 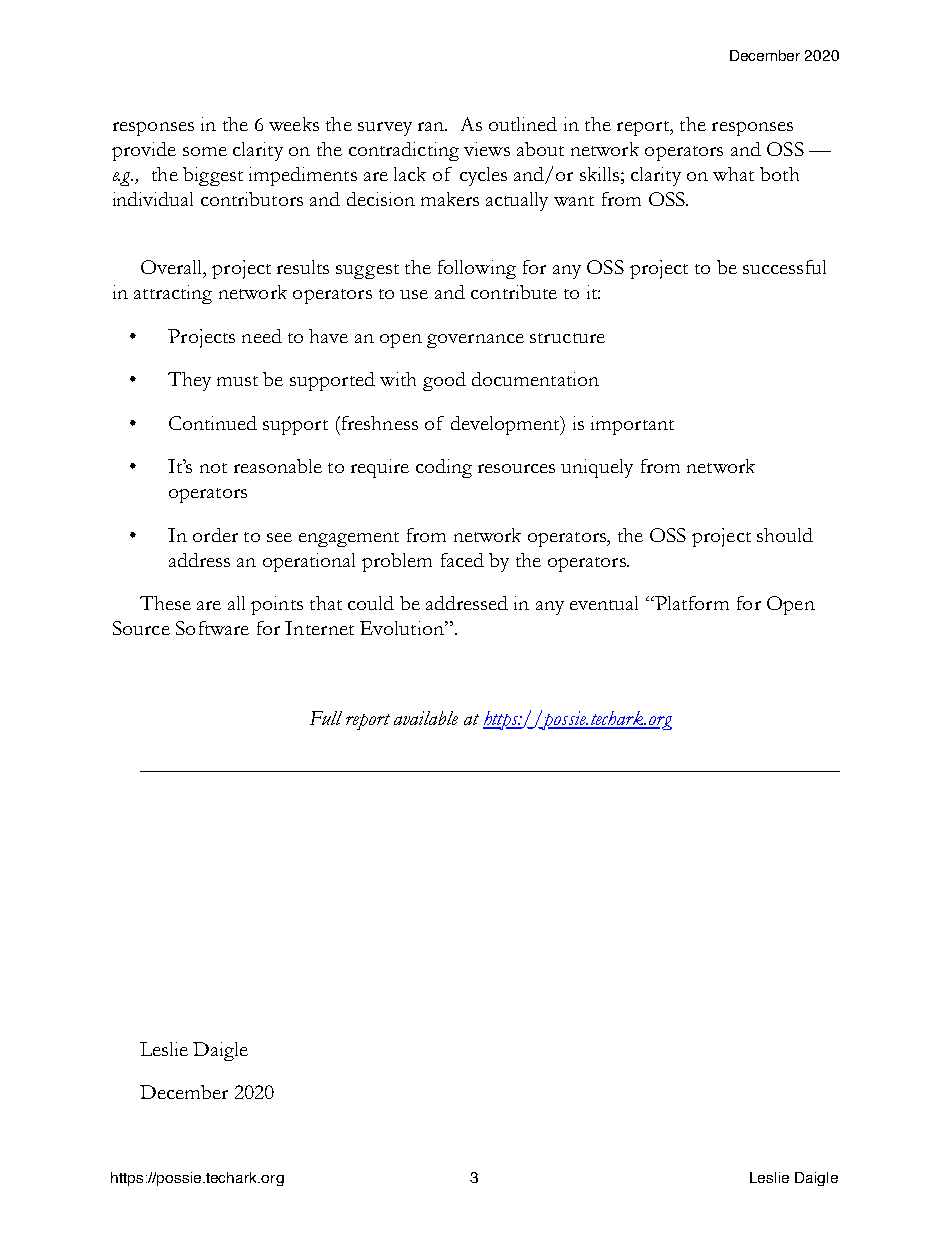 What do you see at coordinates (326, 718) in the page?
I see `Full` at bounding box center [326, 718].
